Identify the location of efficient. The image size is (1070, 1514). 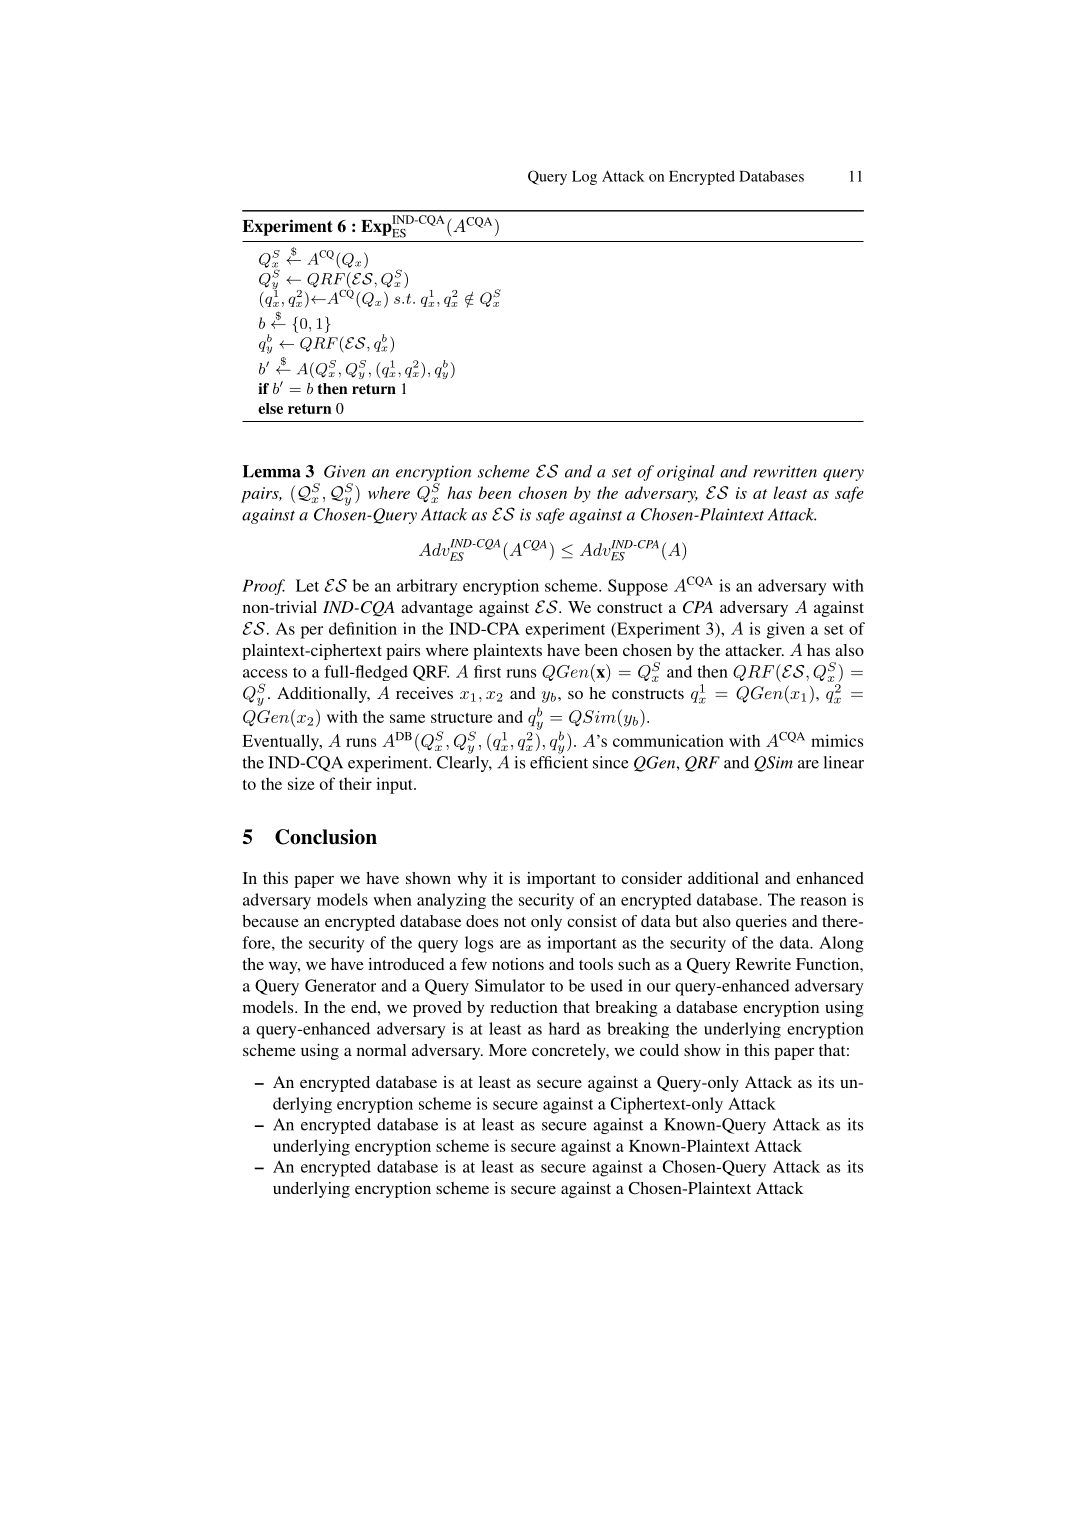
(559, 761).
